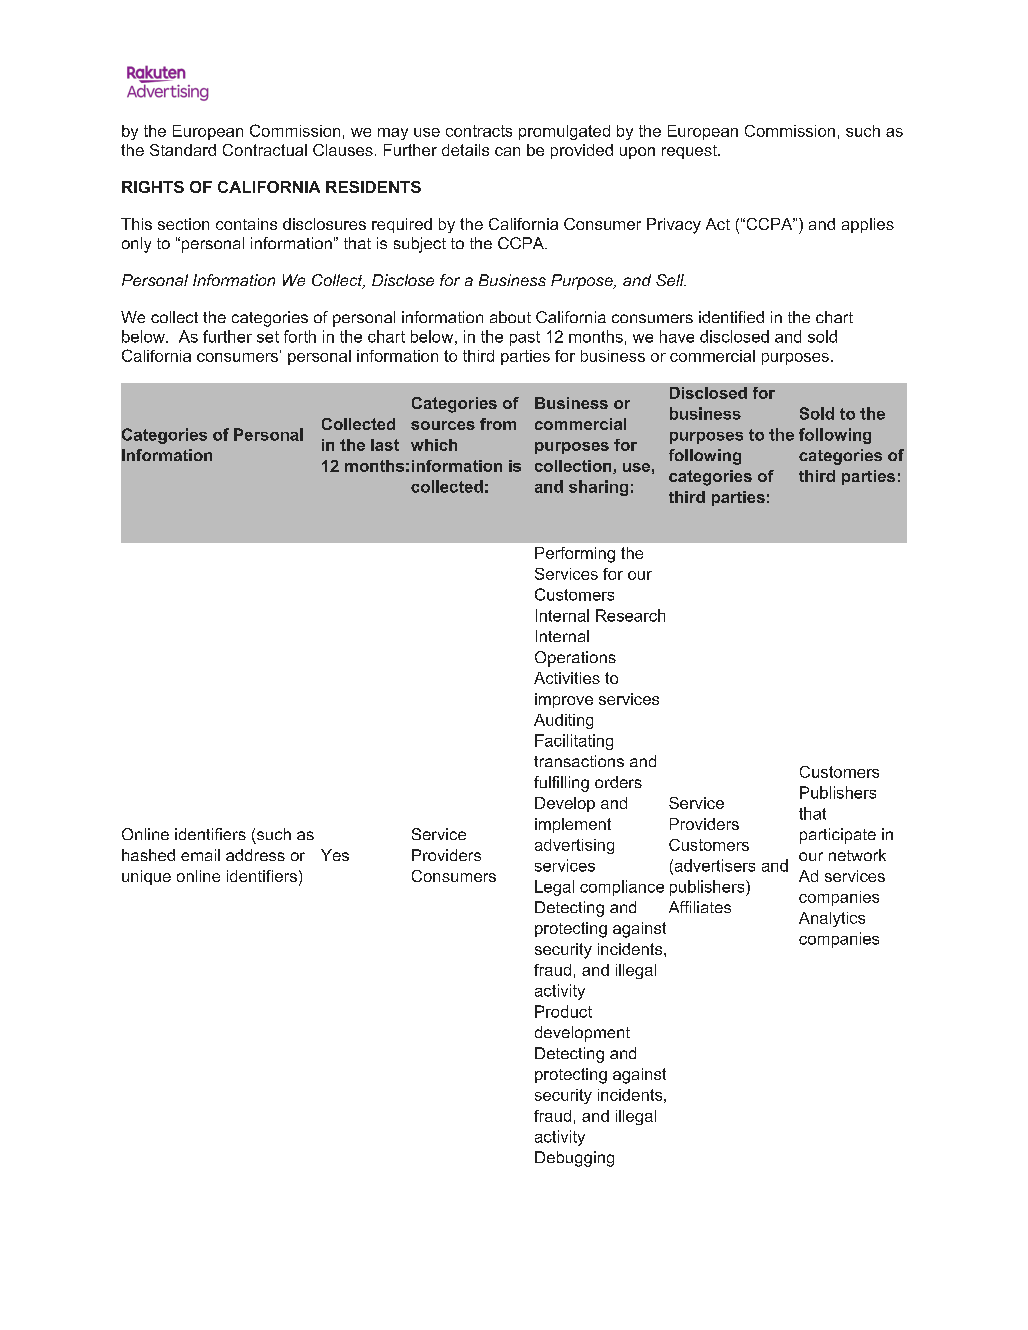 Image resolution: width=1028 pixels, height=1330 pixels. What do you see at coordinates (507, 151) in the document?
I see `can` at bounding box center [507, 151].
